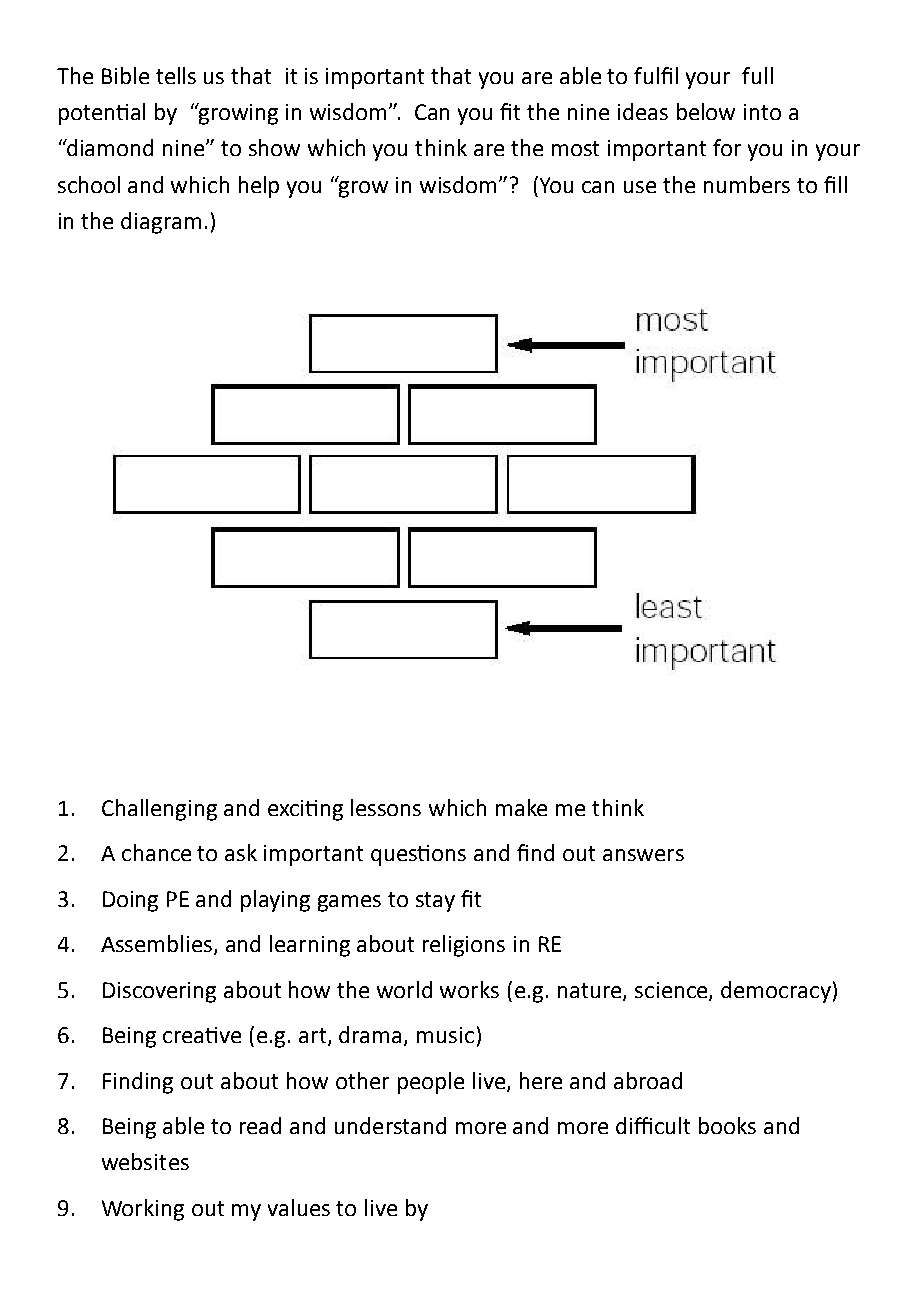 Image resolution: width=924 pixels, height=1308 pixels. What do you see at coordinates (145, 1161) in the document?
I see `websites` at bounding box center [145, 1161].
